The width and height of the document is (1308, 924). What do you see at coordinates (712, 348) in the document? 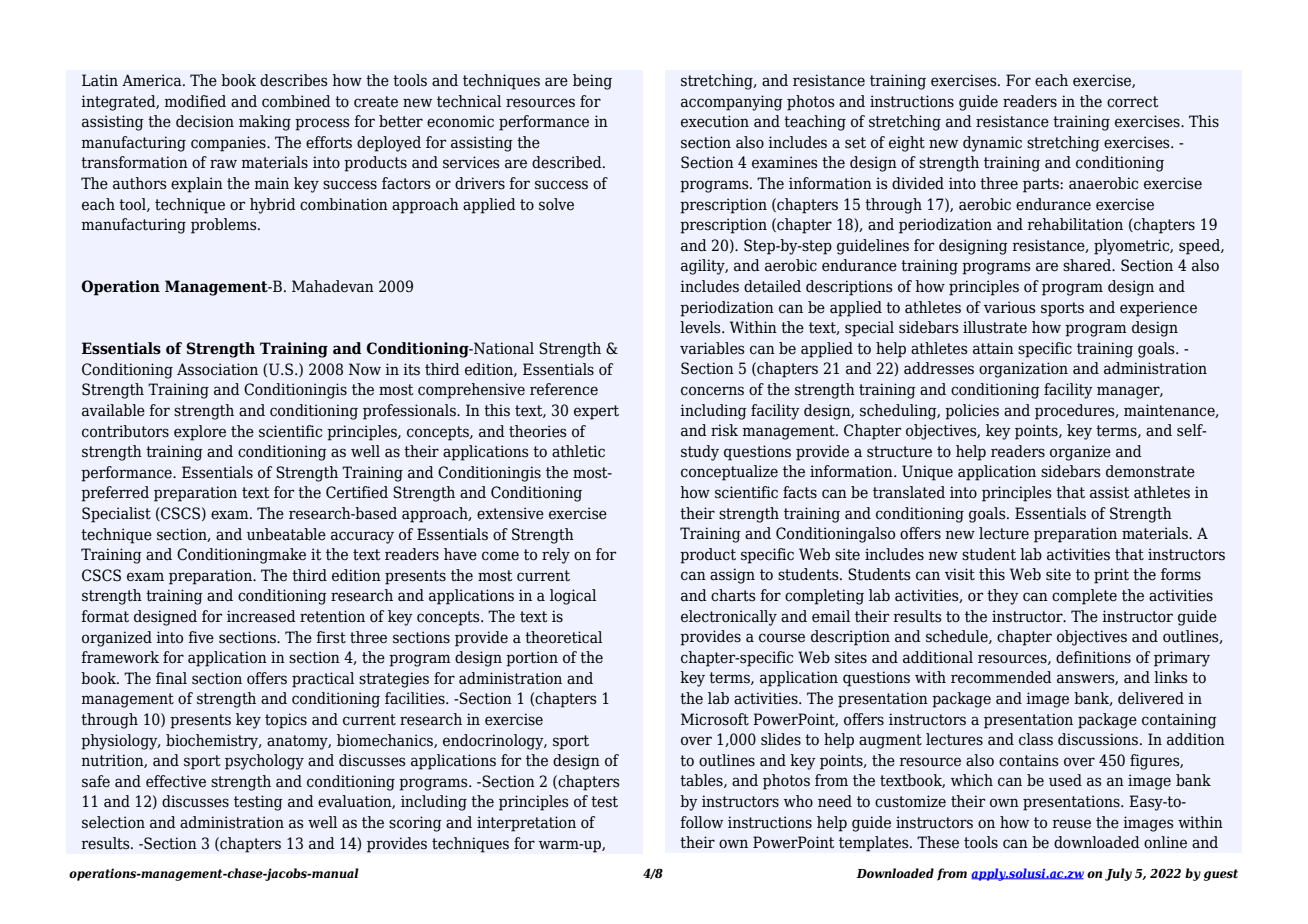
I see `variables` at bounding box center [712, 348].
